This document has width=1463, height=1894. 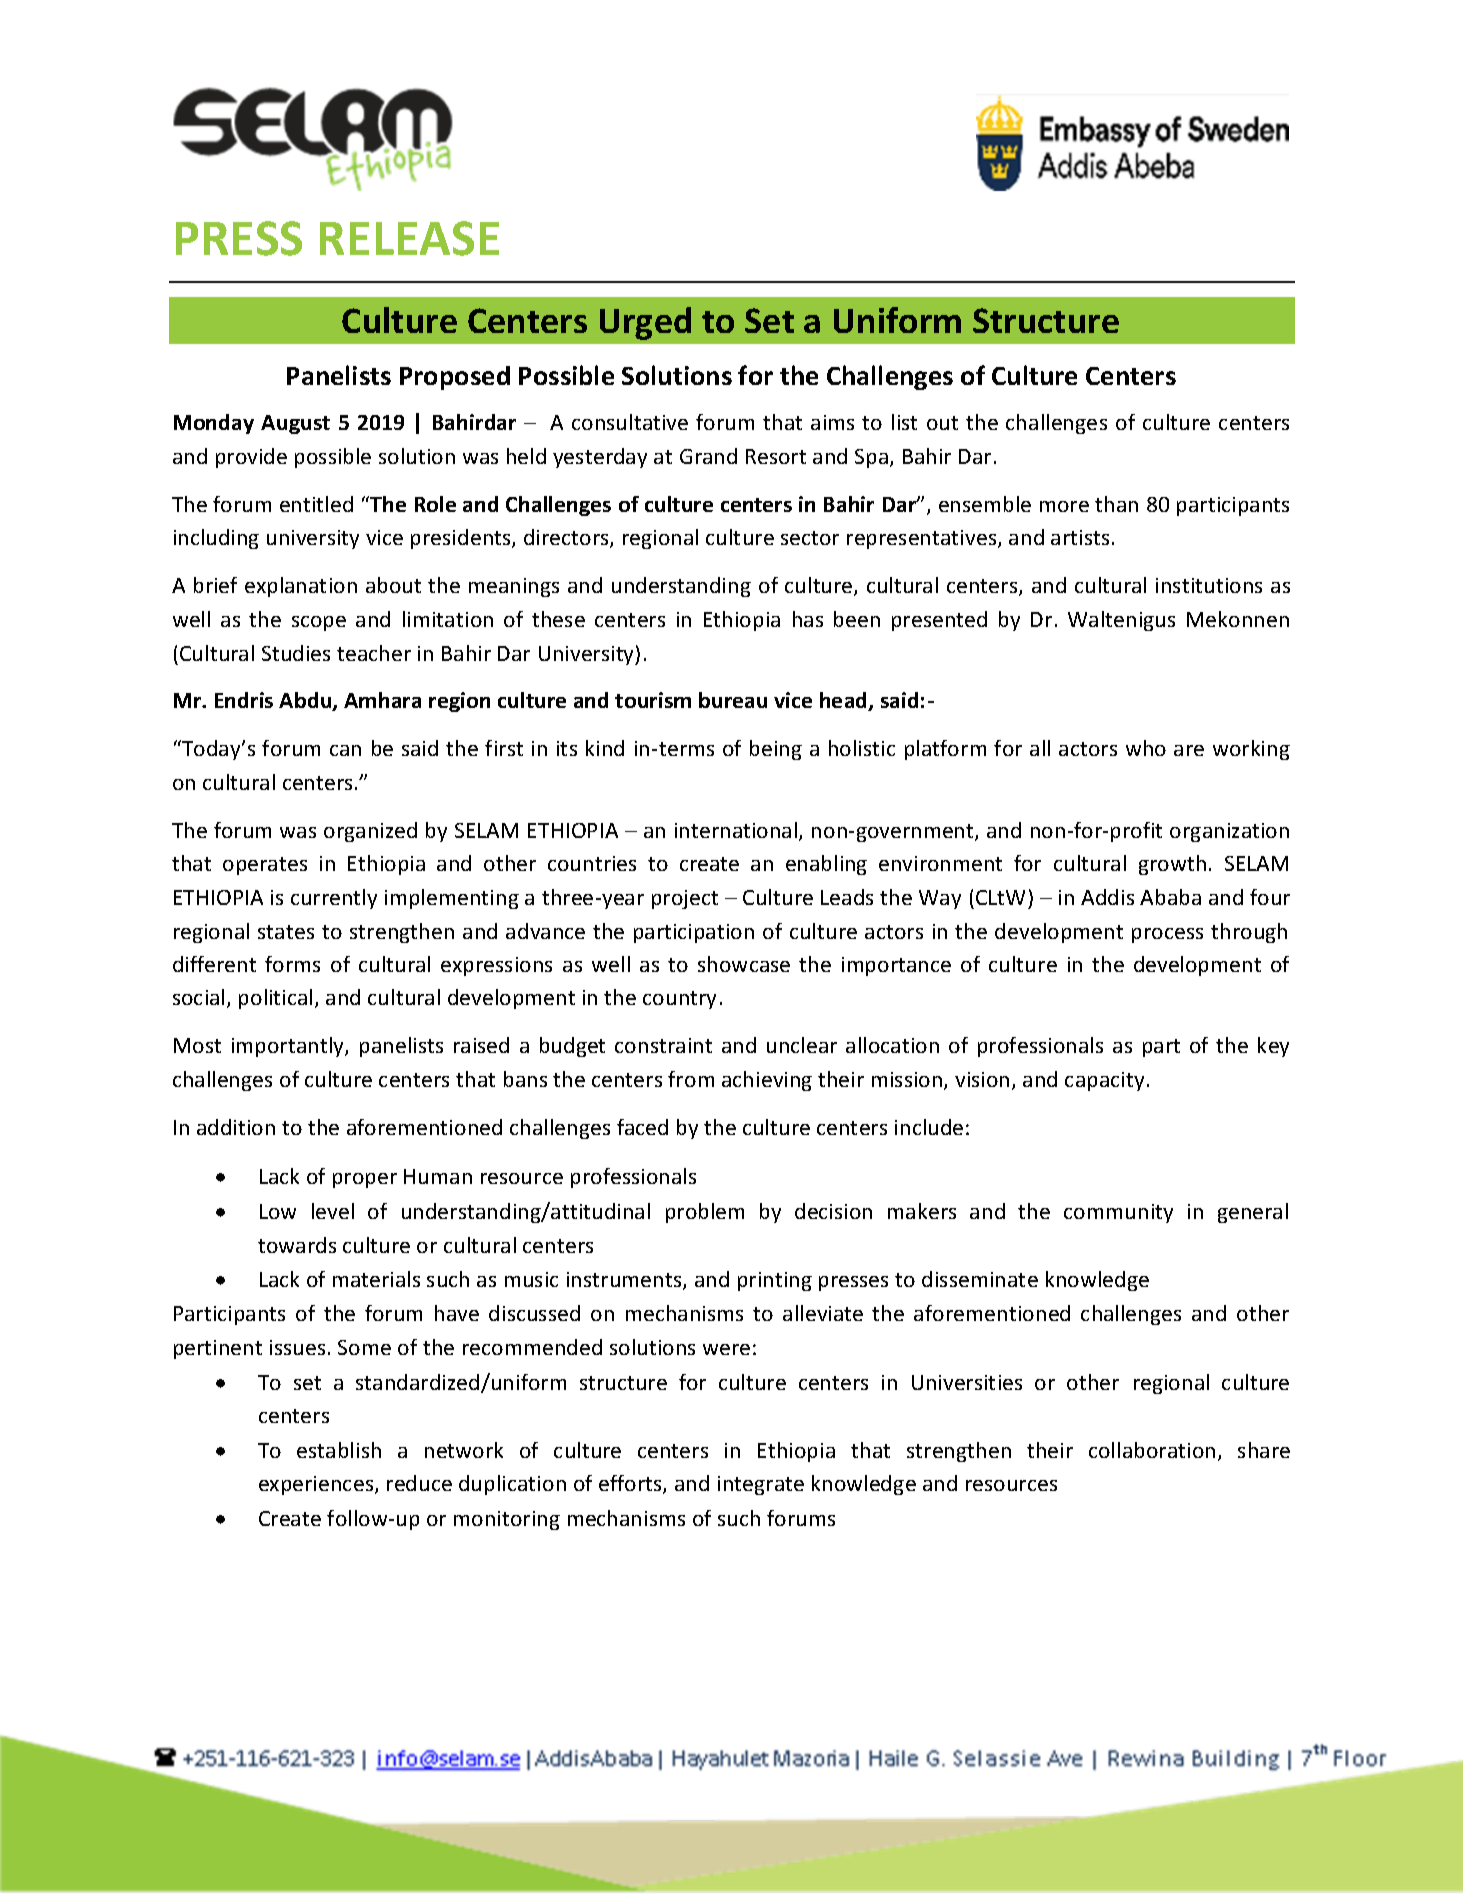 What do you see at coordinates (1116, 504) in the document?
I see `than` at bounding box center [1116, 504].
